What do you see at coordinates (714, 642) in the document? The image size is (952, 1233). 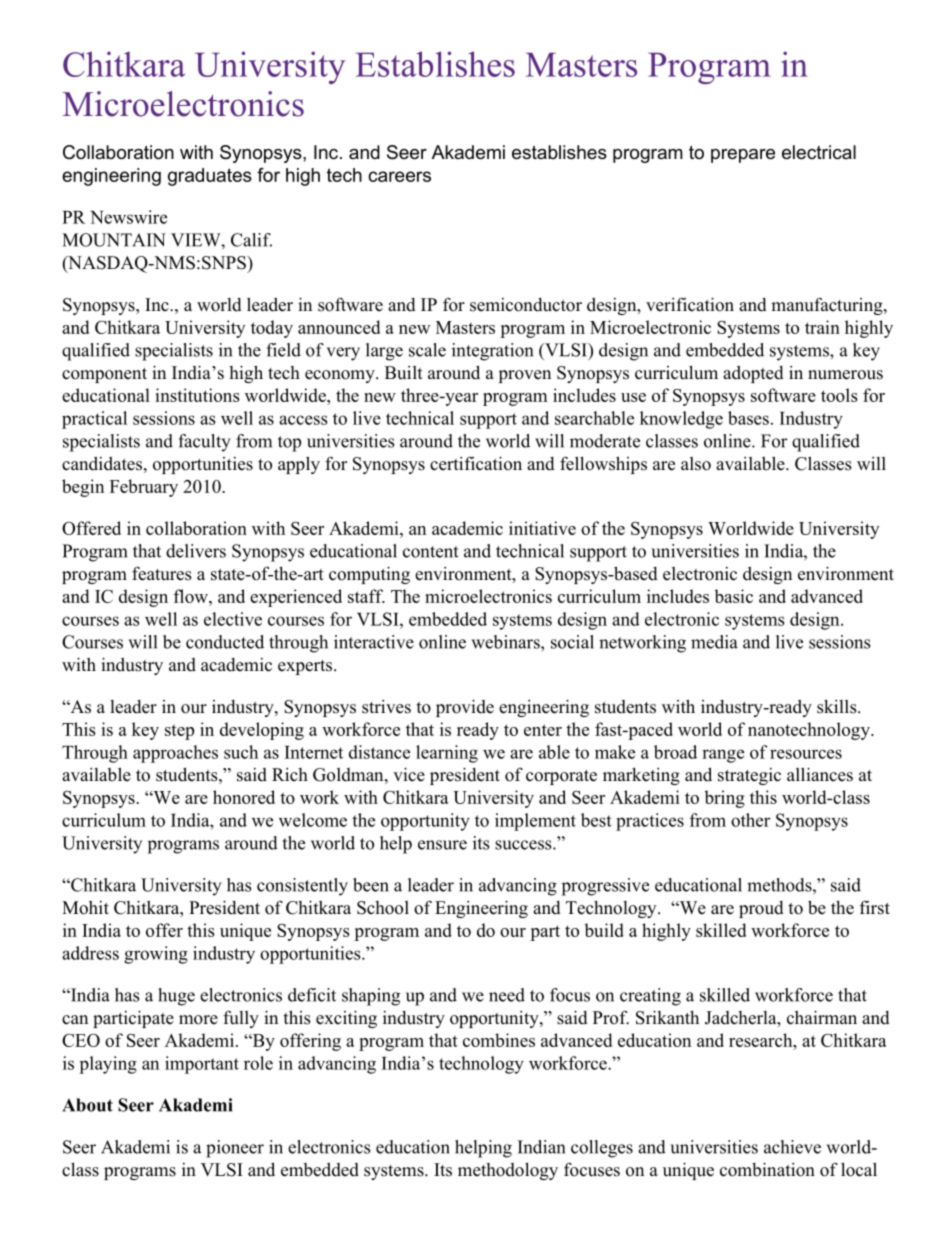 I see `media` at bounding box center [714, 642].
